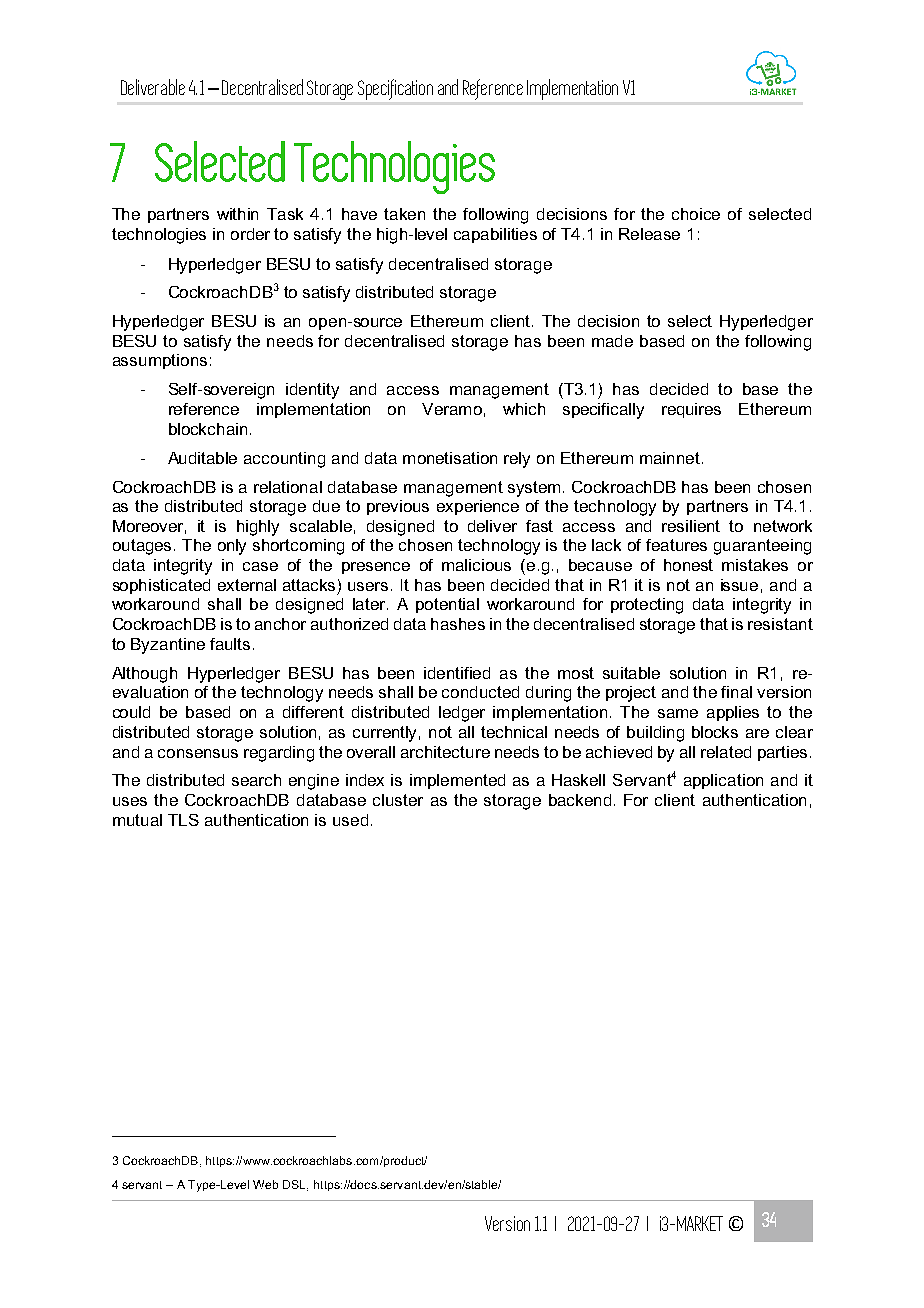  I want to click on Web, so click(265, 1184).
